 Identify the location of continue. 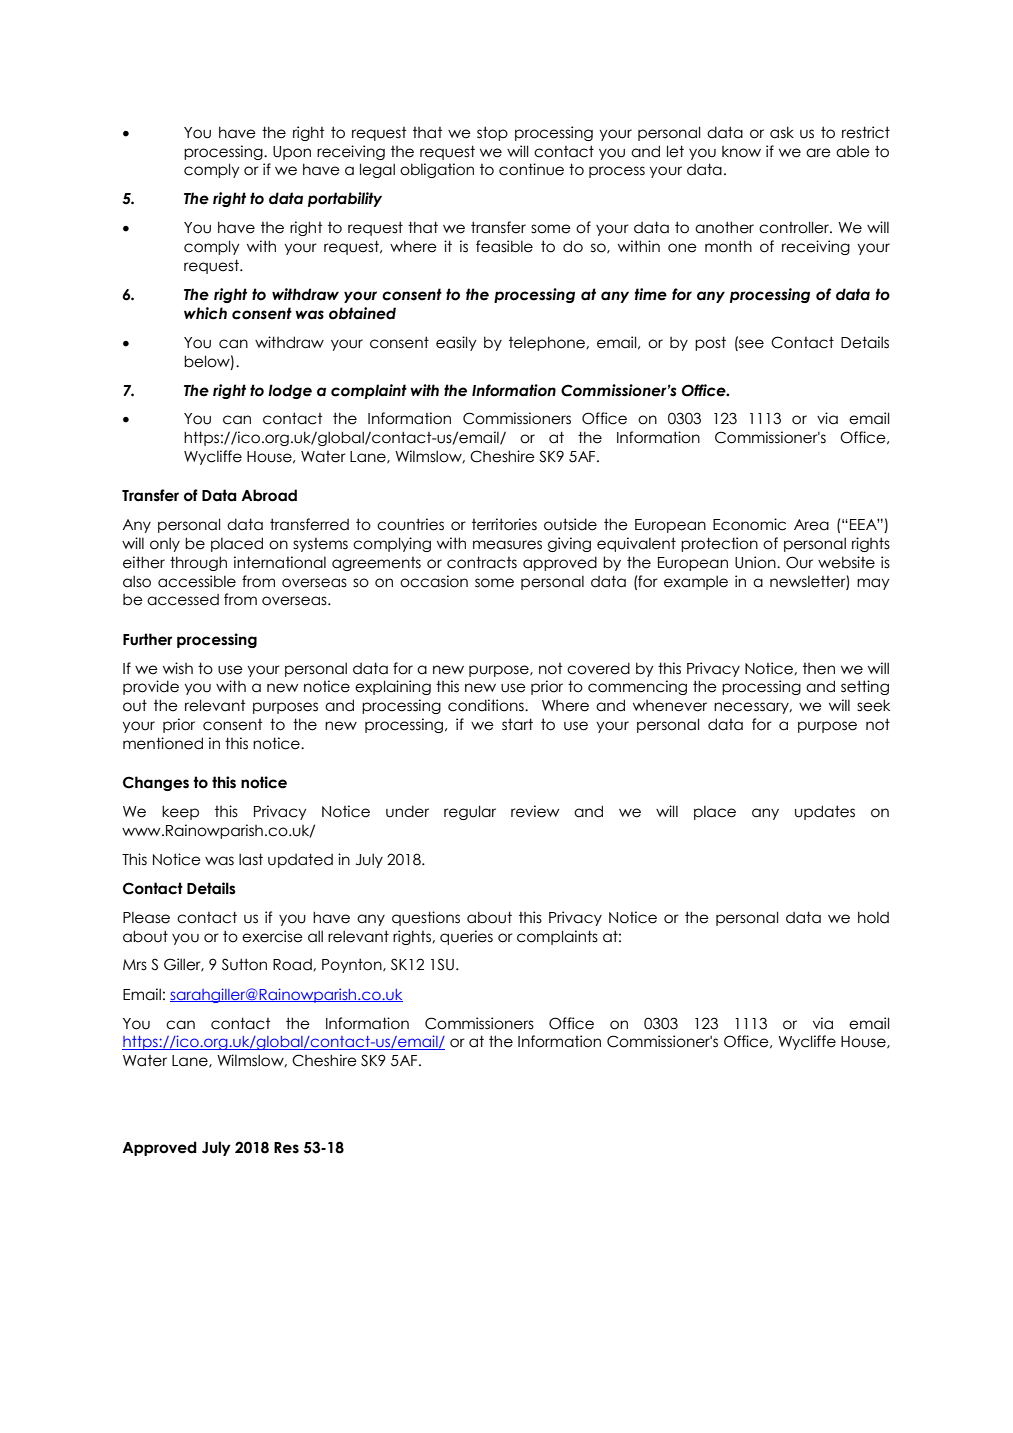
(531, 169).
